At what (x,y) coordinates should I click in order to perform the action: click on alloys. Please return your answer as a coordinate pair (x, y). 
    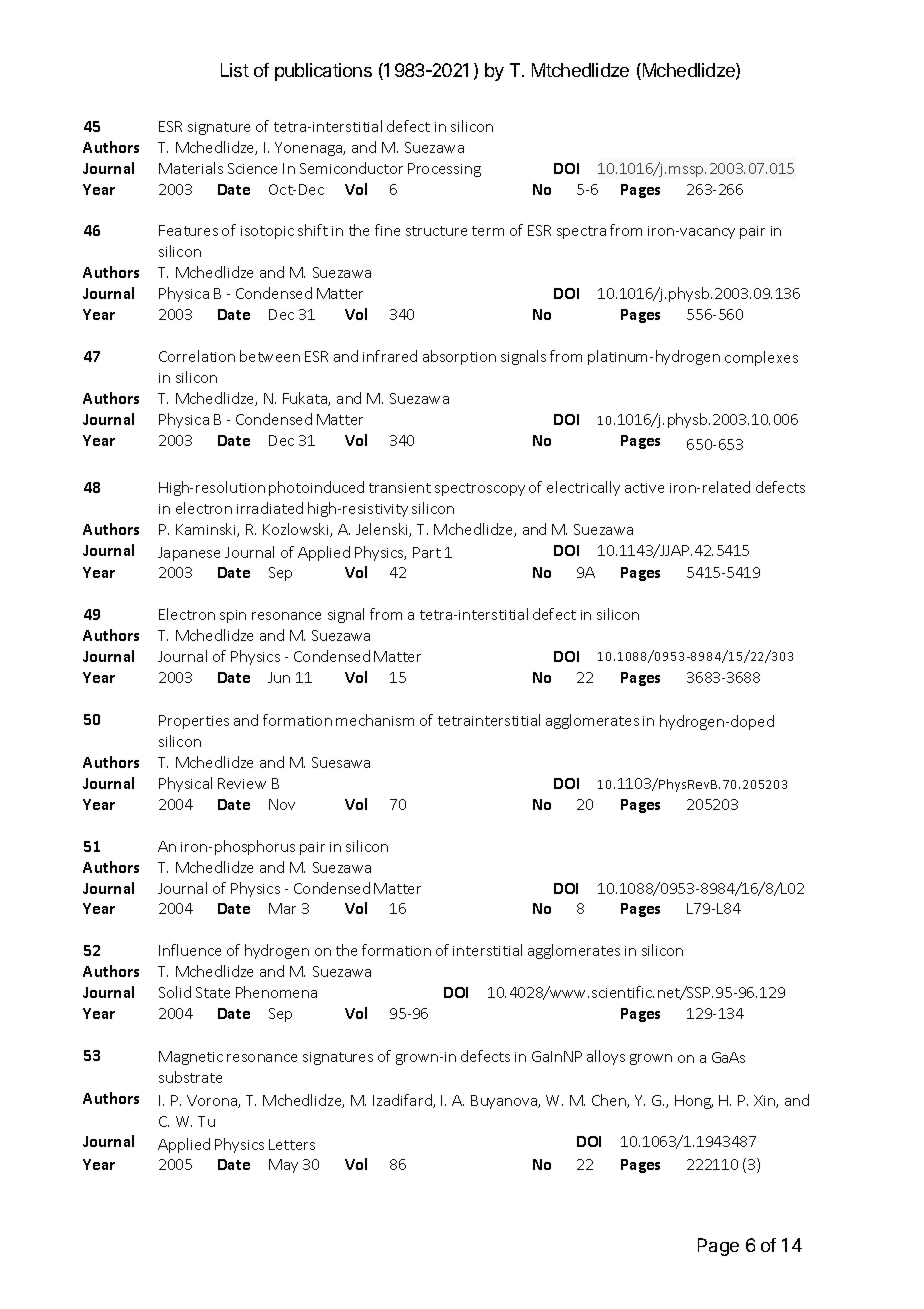
    Looking at the image, I should click on (606, 1057).
